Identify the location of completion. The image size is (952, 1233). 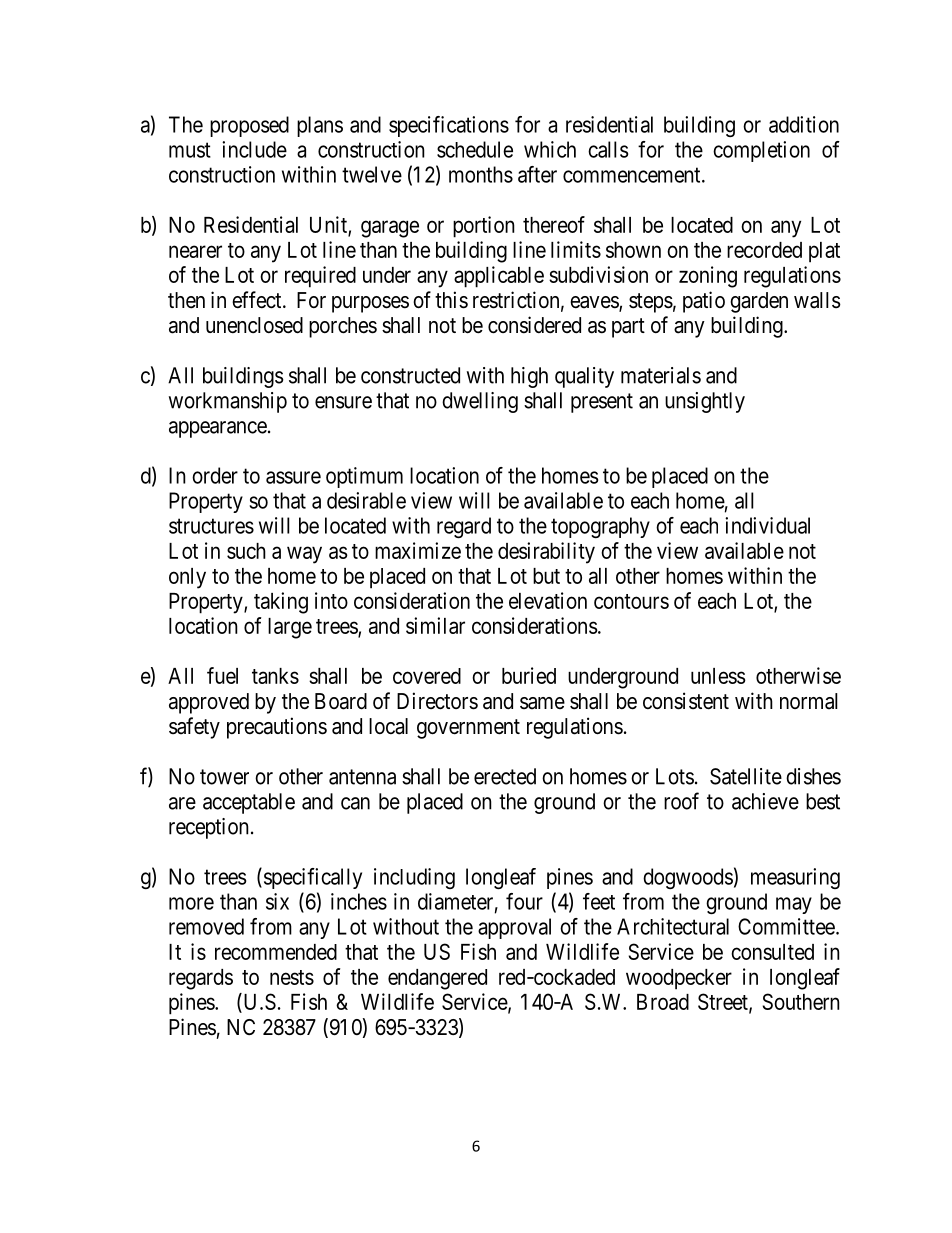
(761, 151).
